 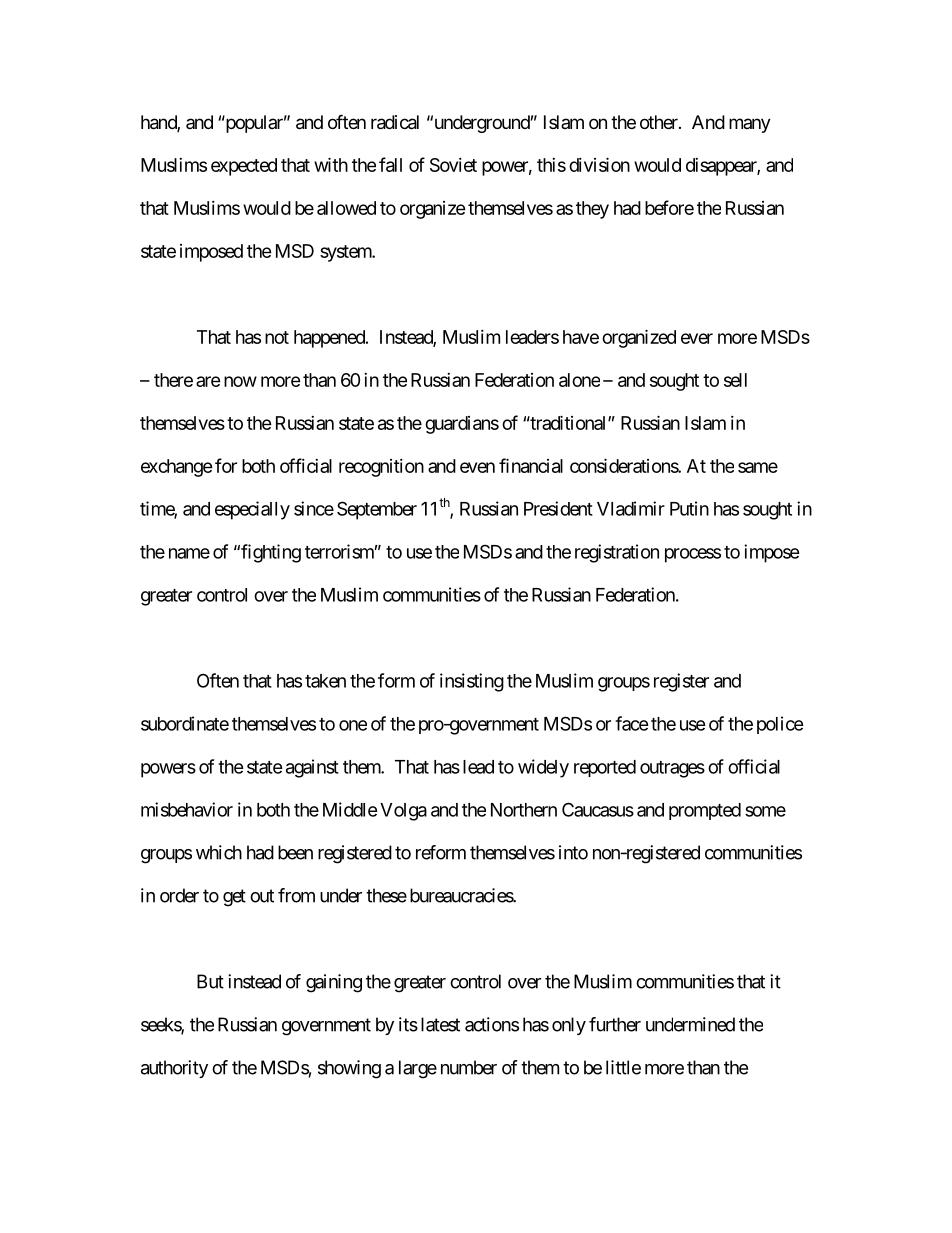 I want to click on number, so click(x=469, y=1067).
